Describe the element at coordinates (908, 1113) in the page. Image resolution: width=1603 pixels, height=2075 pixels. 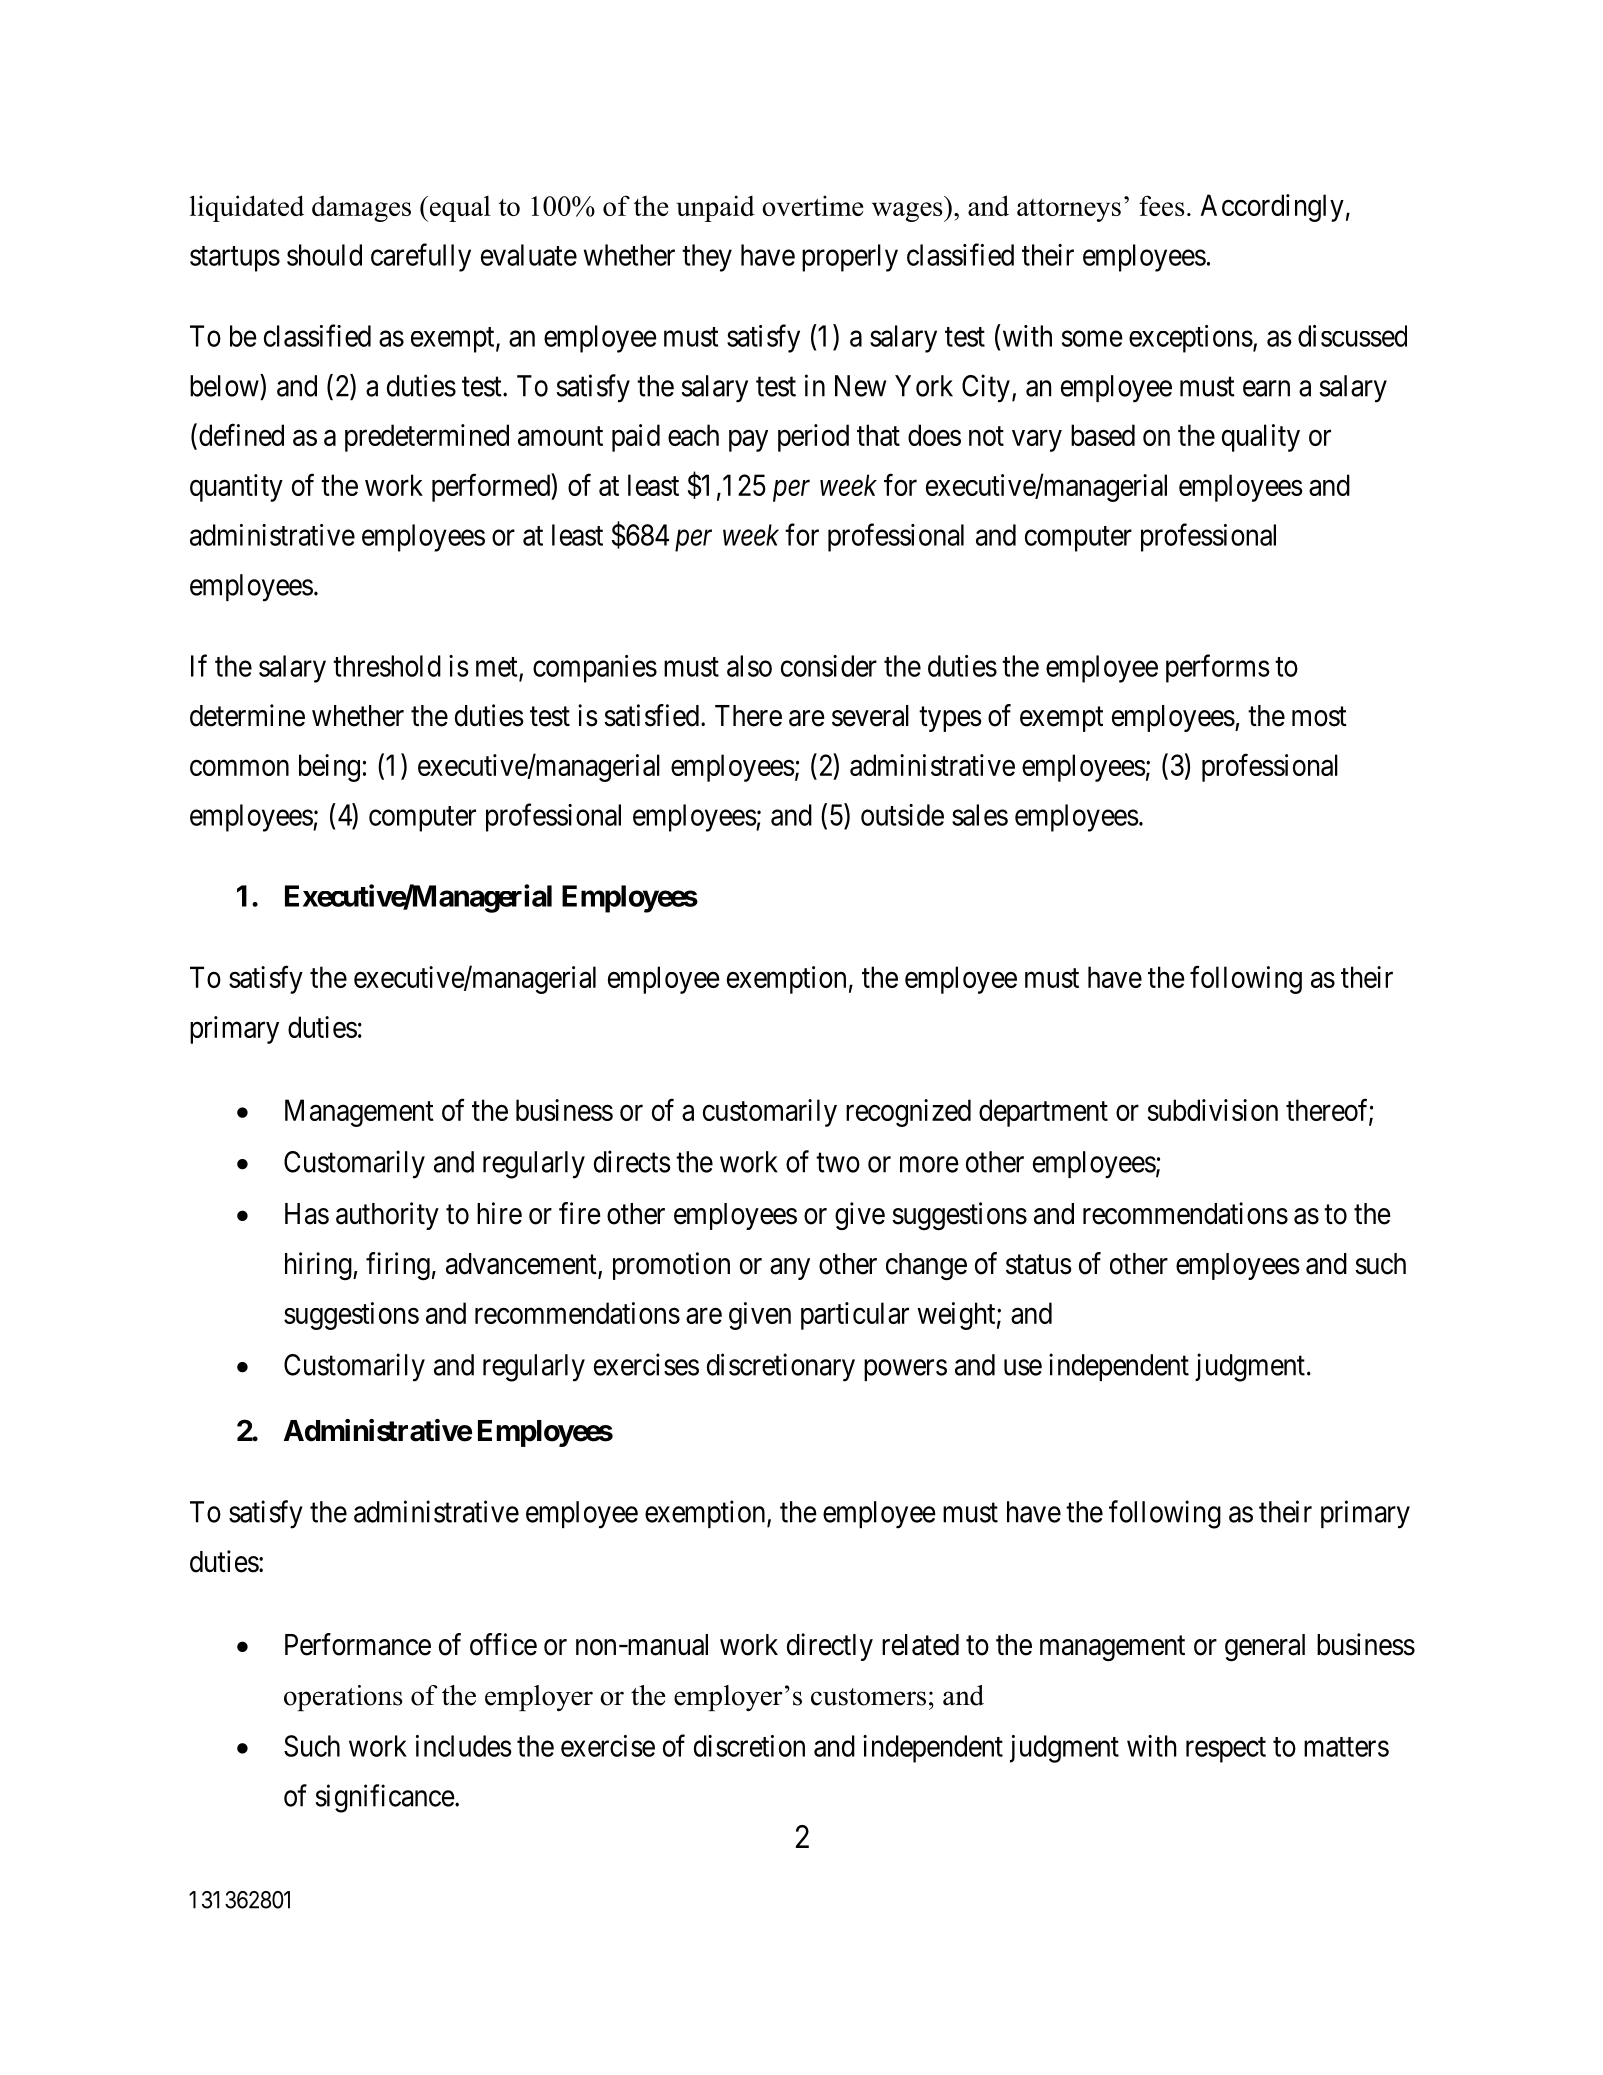
I see `recognized` at that location.
